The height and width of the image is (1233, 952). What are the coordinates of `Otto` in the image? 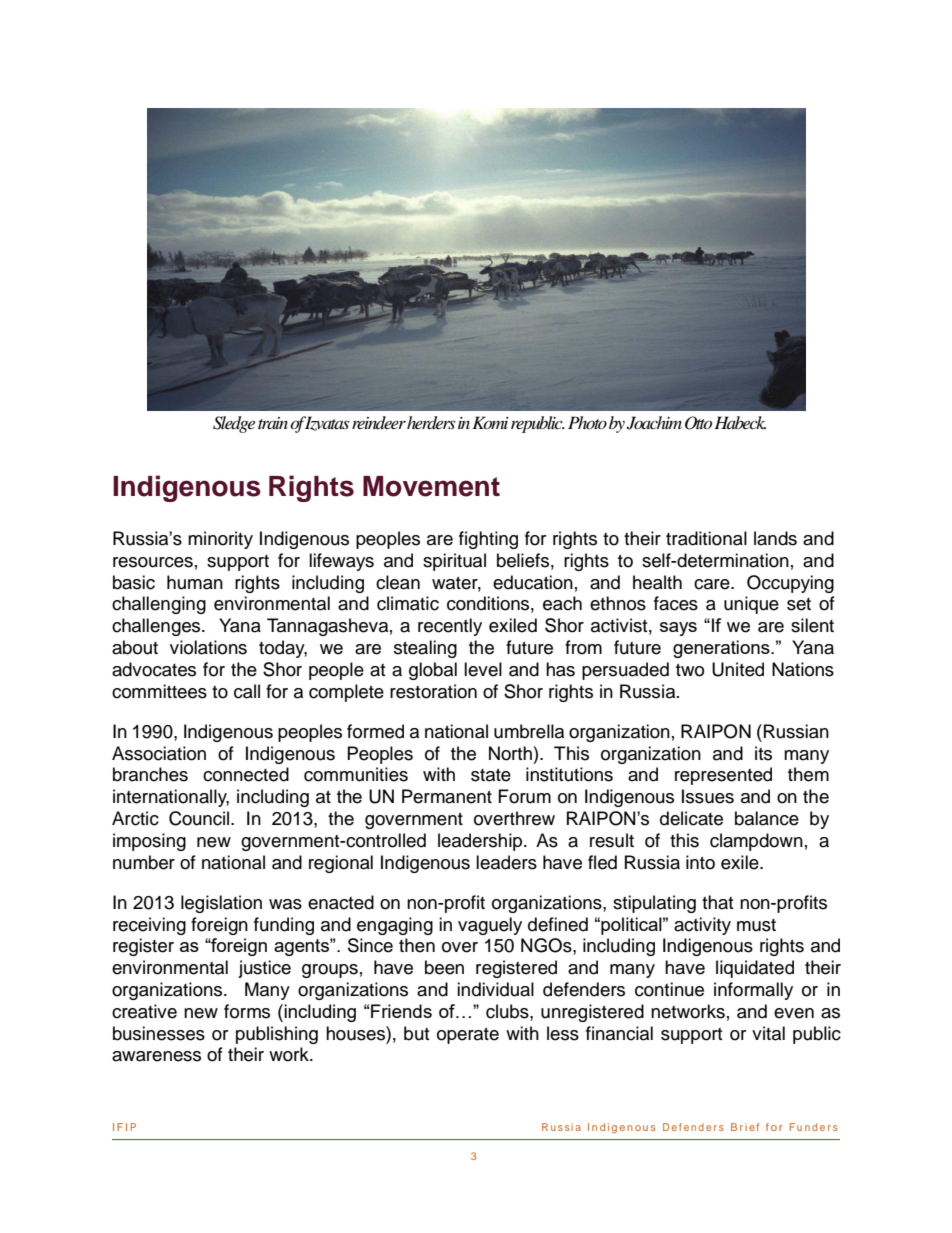 It's located at (698, 423).
